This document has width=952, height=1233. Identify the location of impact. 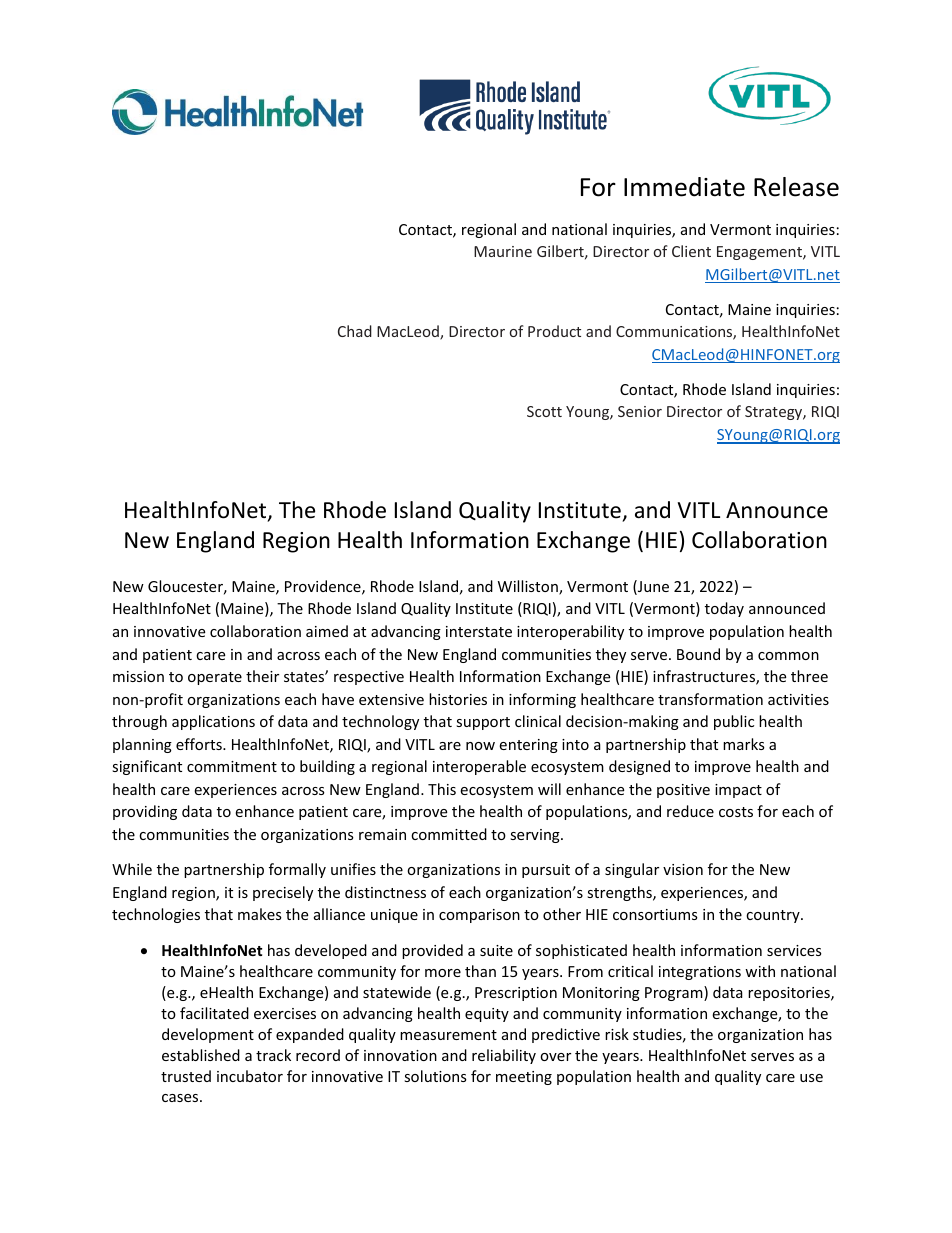
(738, 791).
